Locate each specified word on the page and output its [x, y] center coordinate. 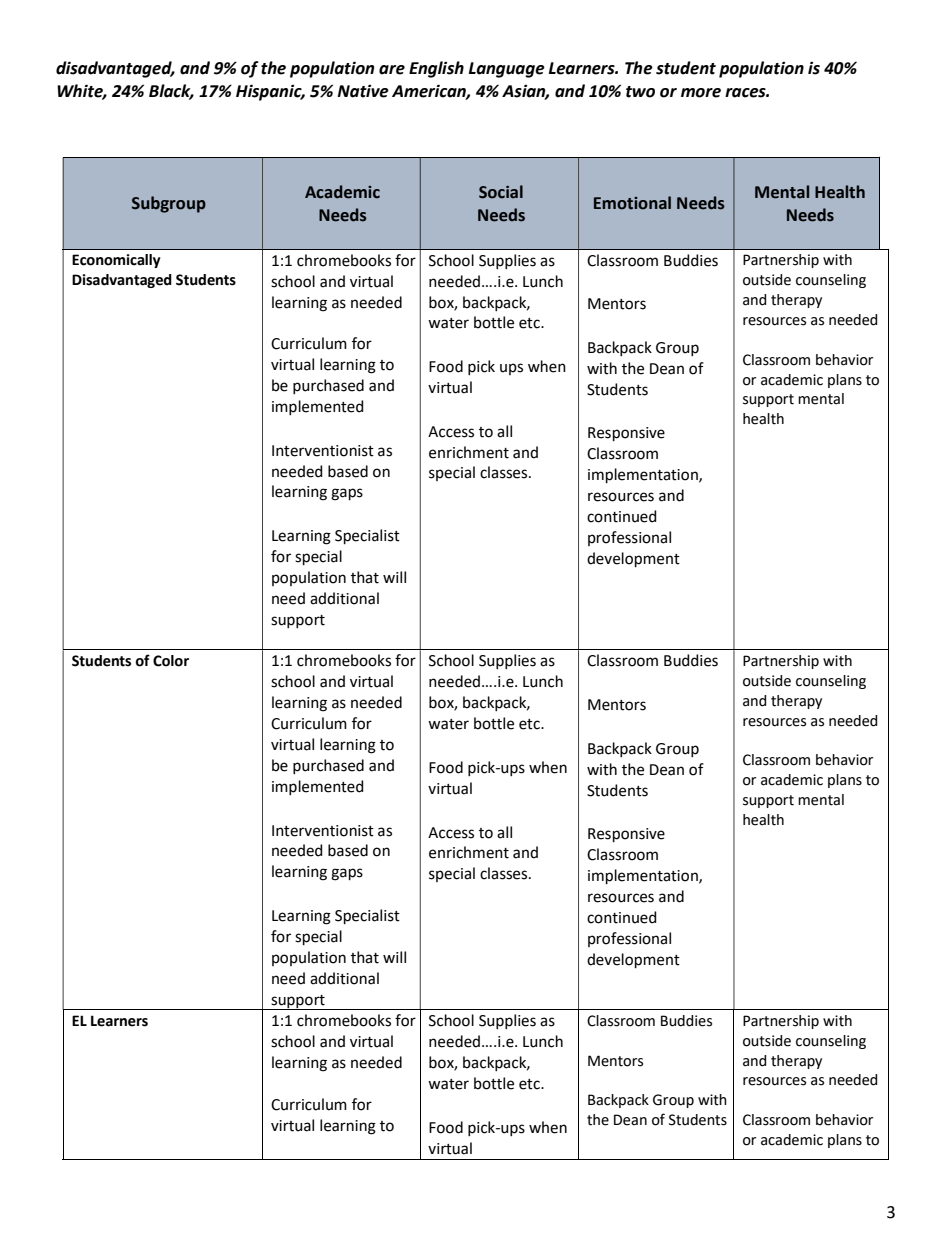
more [701, 93]
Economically [116, 261]
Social [501, 192]
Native [363, 91]
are [392, 70]
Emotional [632, 203]
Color [171, 661]
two [640, 92]
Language [507, 70]
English [436, 69]
